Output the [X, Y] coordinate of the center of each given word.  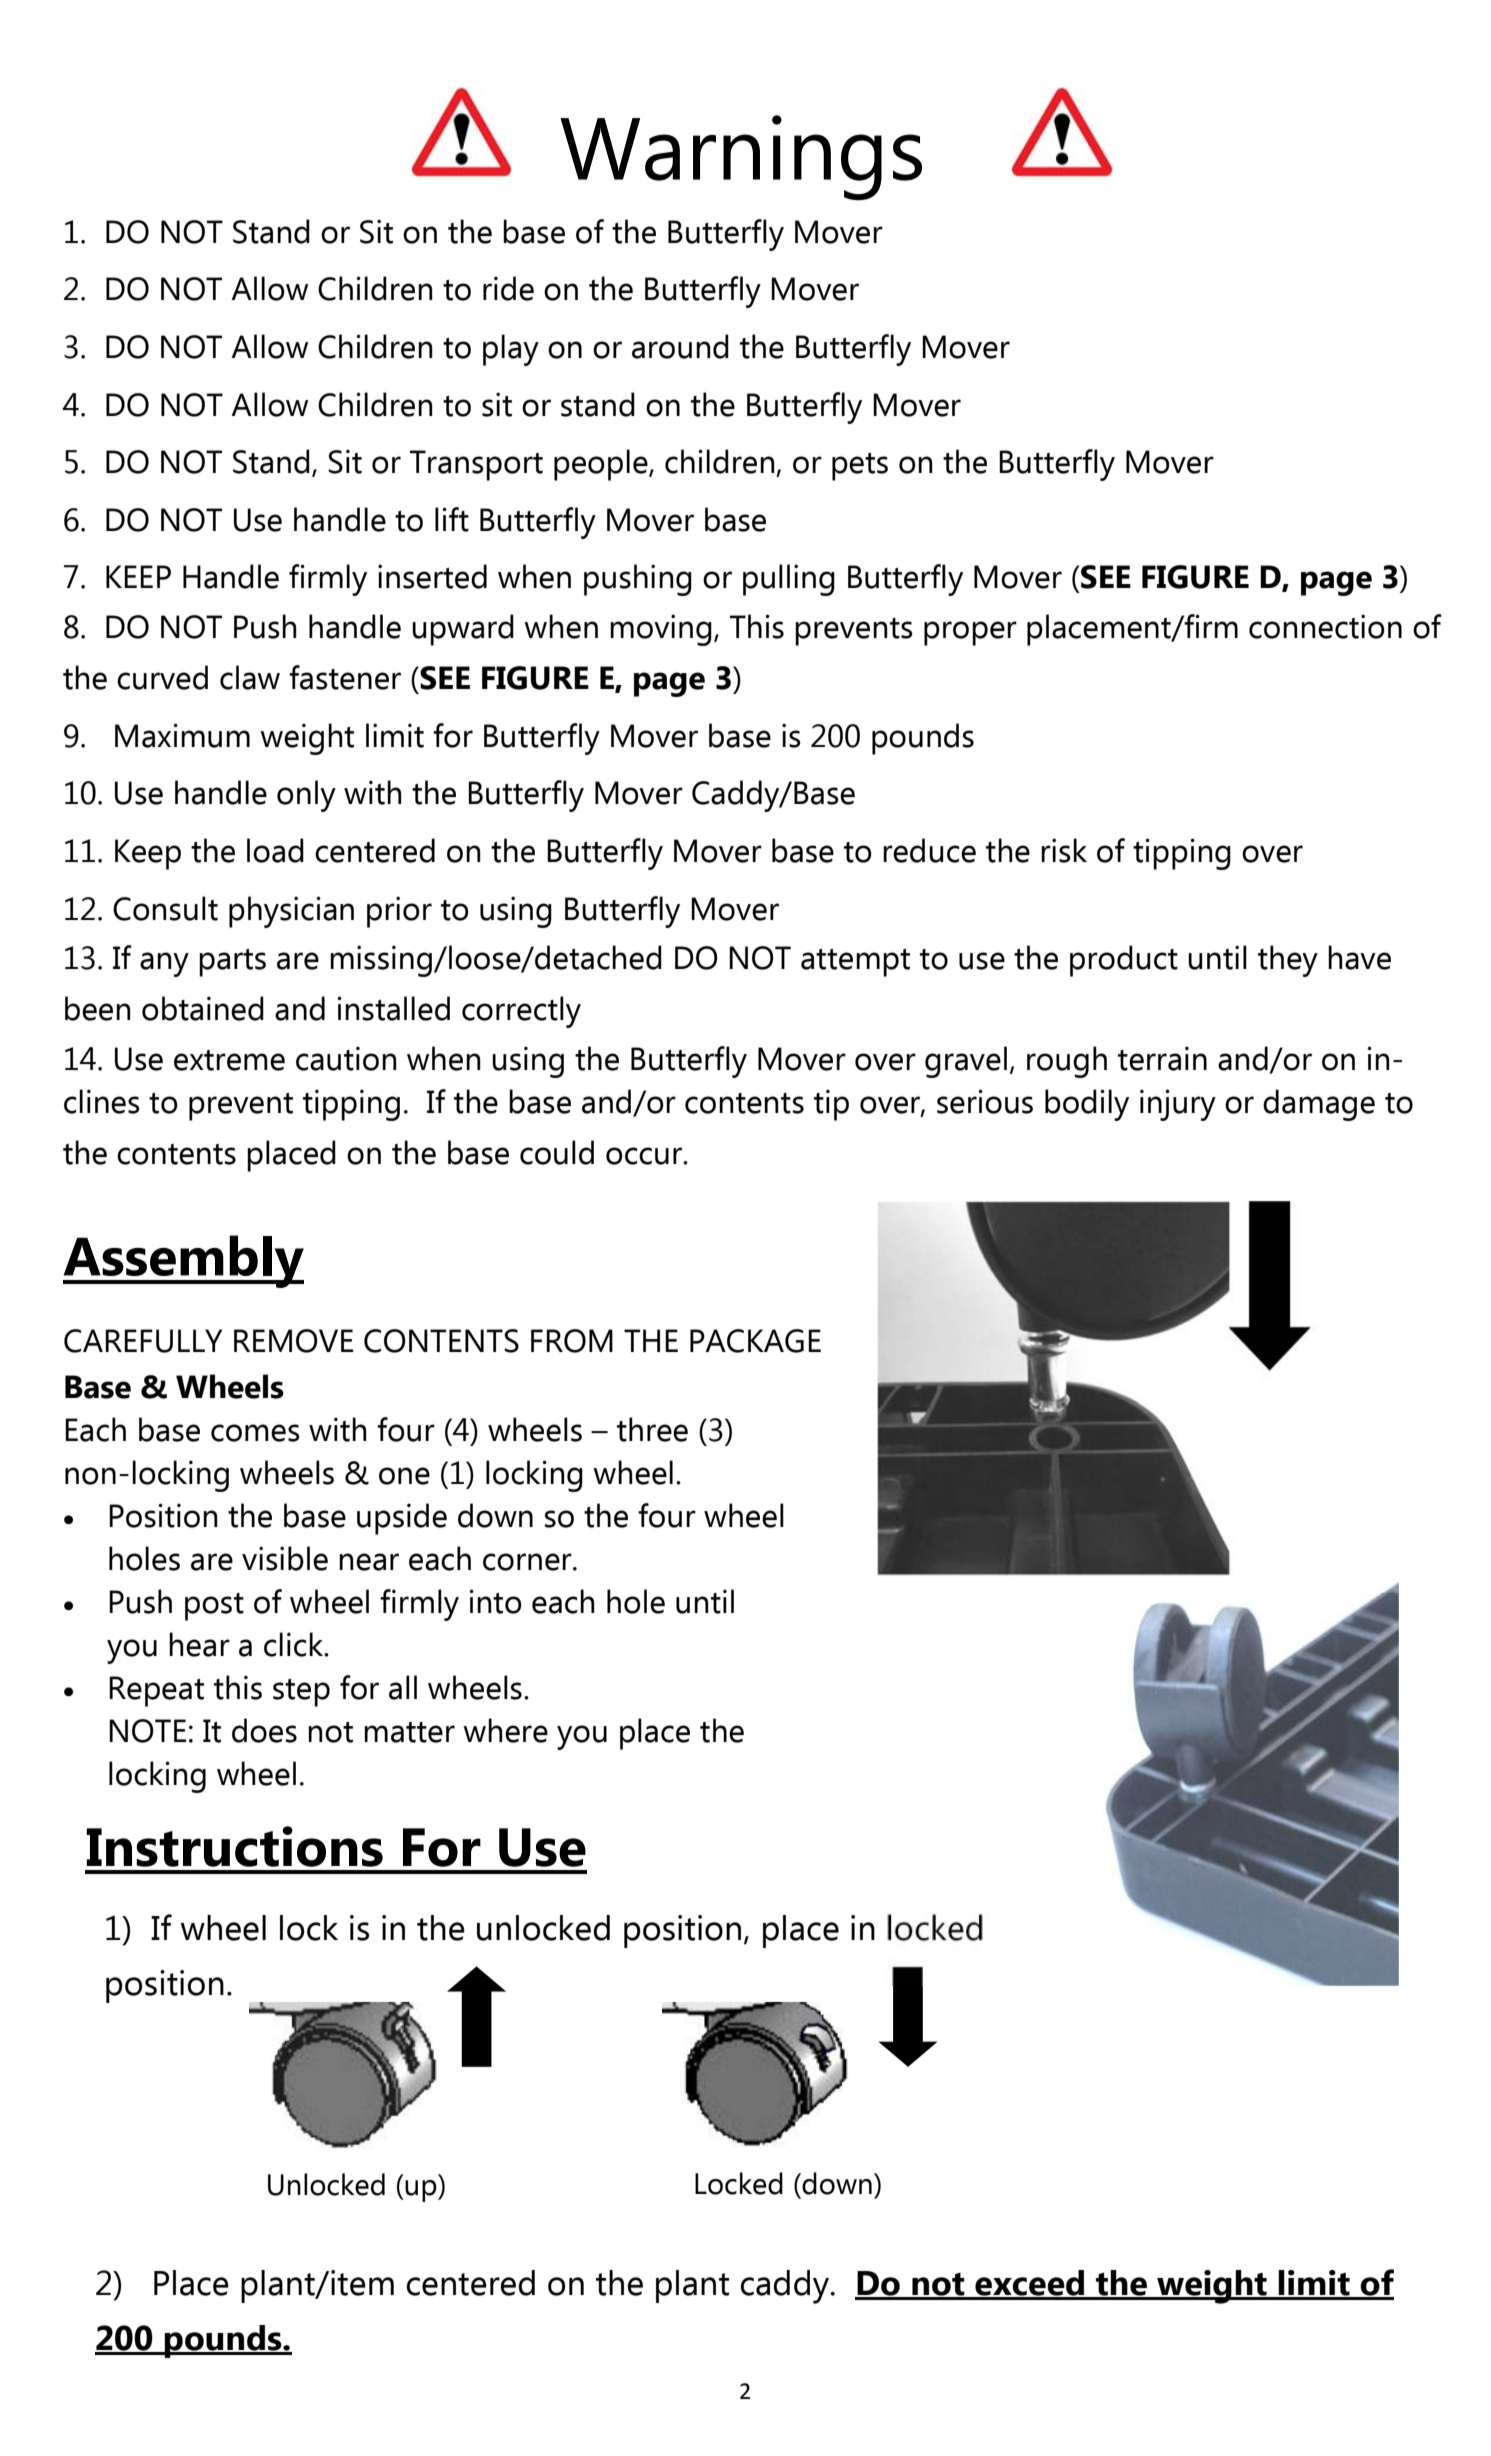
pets [860, 467]
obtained [203, 1008]
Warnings [741, 157]
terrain [1162, 1058]
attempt [855, 963]
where [505, 1730]
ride [508, 288]
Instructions [234, 1846]
